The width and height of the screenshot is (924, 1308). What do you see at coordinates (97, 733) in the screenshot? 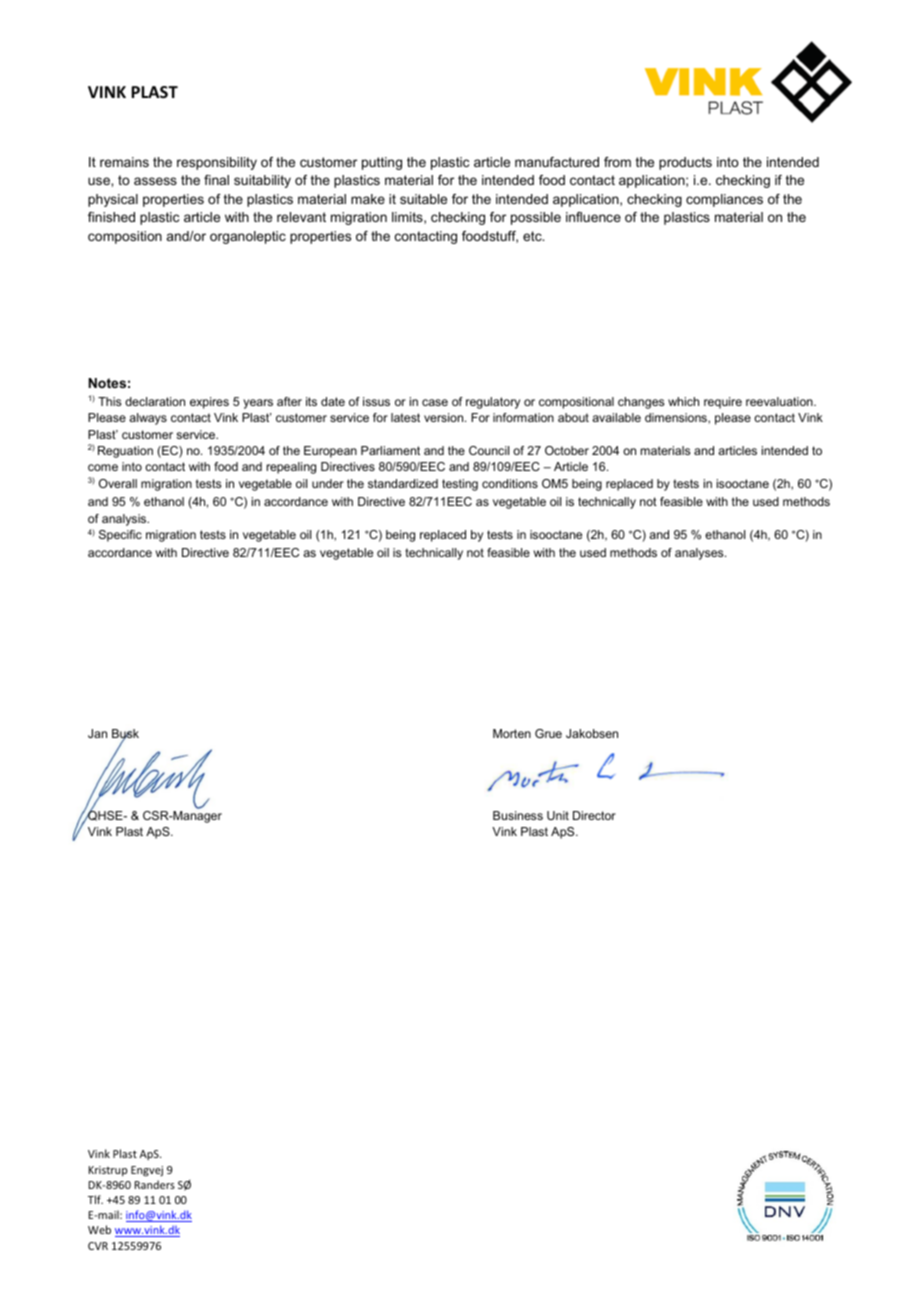
I see `Jan` at bounding box center [97, 733].
